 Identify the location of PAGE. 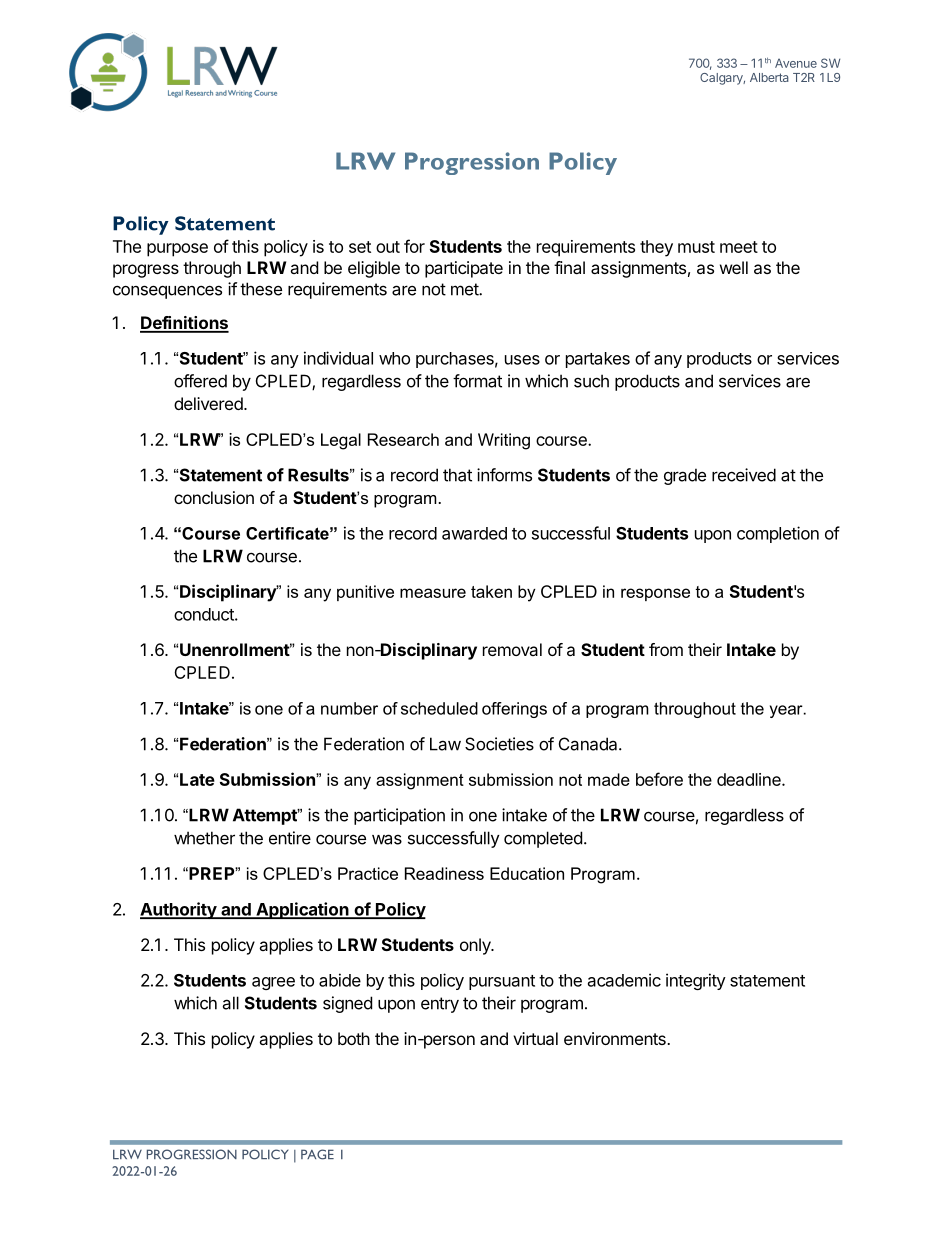
(317, 1154).
